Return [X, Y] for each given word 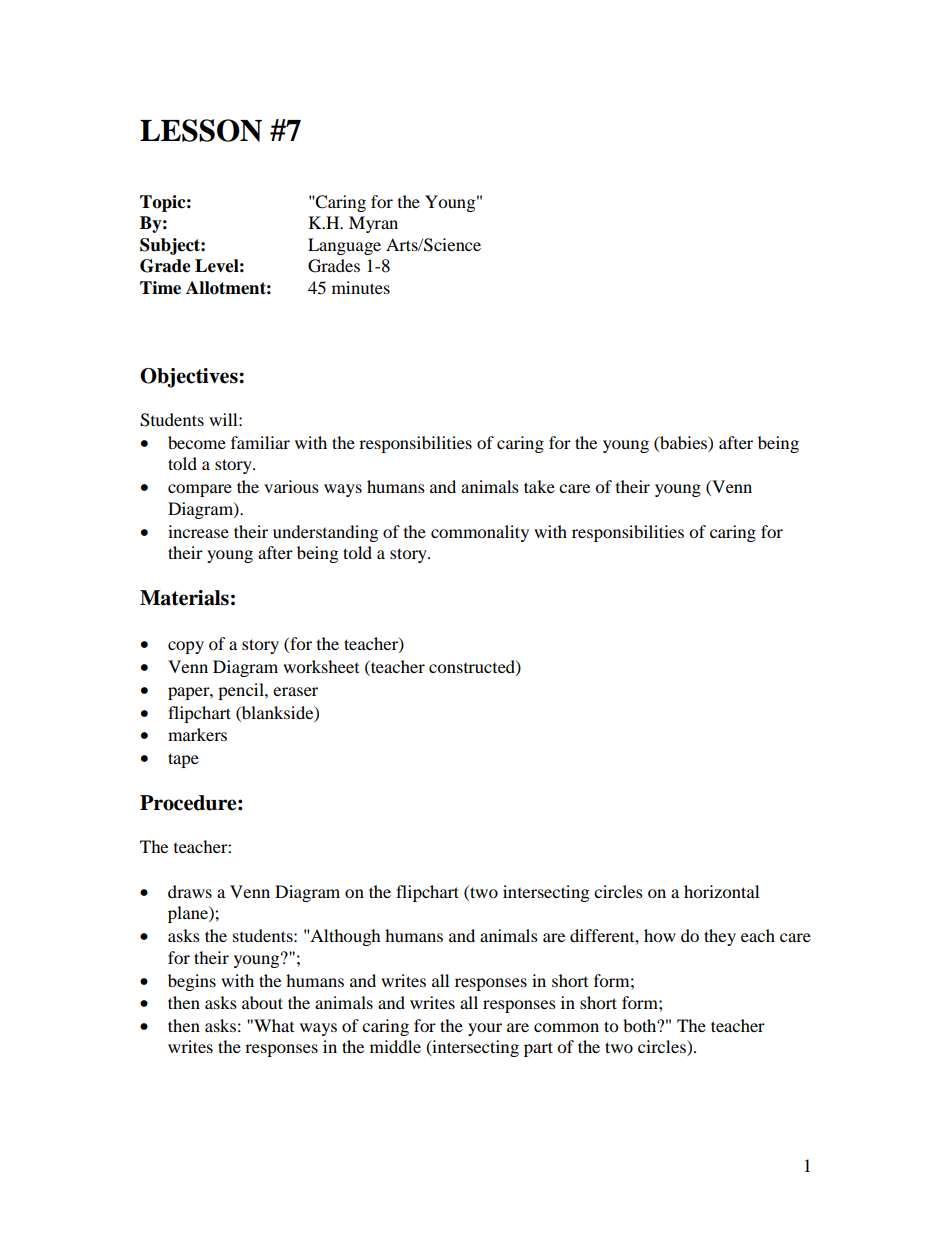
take [539, 486]
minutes [361, 287]
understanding [325, 533]
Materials [184, 598]
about [262, 1002]
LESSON [201, 130]
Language [344, 246]
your [485, 1029]
